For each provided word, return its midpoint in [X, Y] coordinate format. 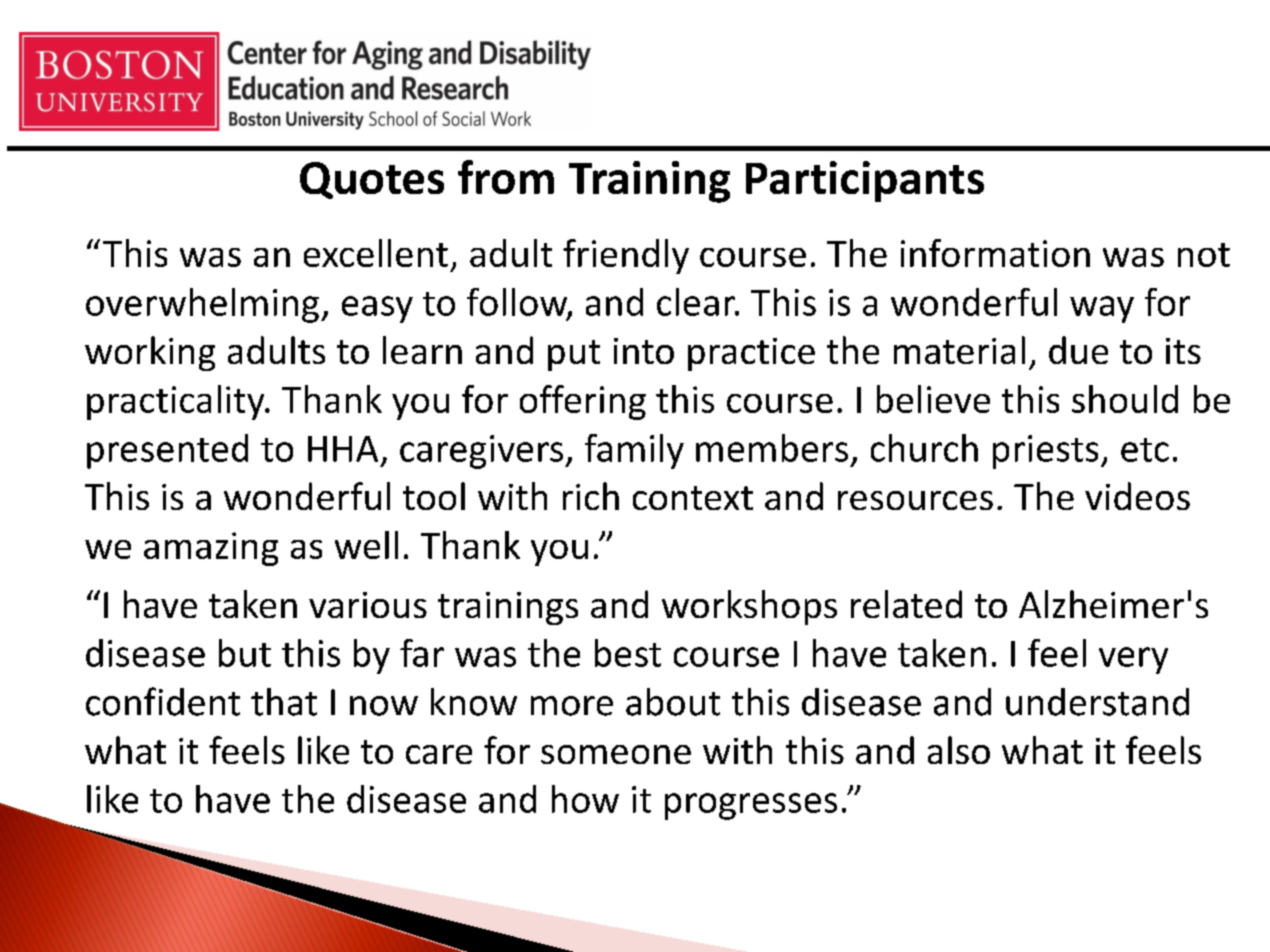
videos [1137, 496]
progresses [751, 806]
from [506, 177]
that [284, 702]
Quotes [372, 180]
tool [434, 496]
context [693, 498]
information [995, 253]
